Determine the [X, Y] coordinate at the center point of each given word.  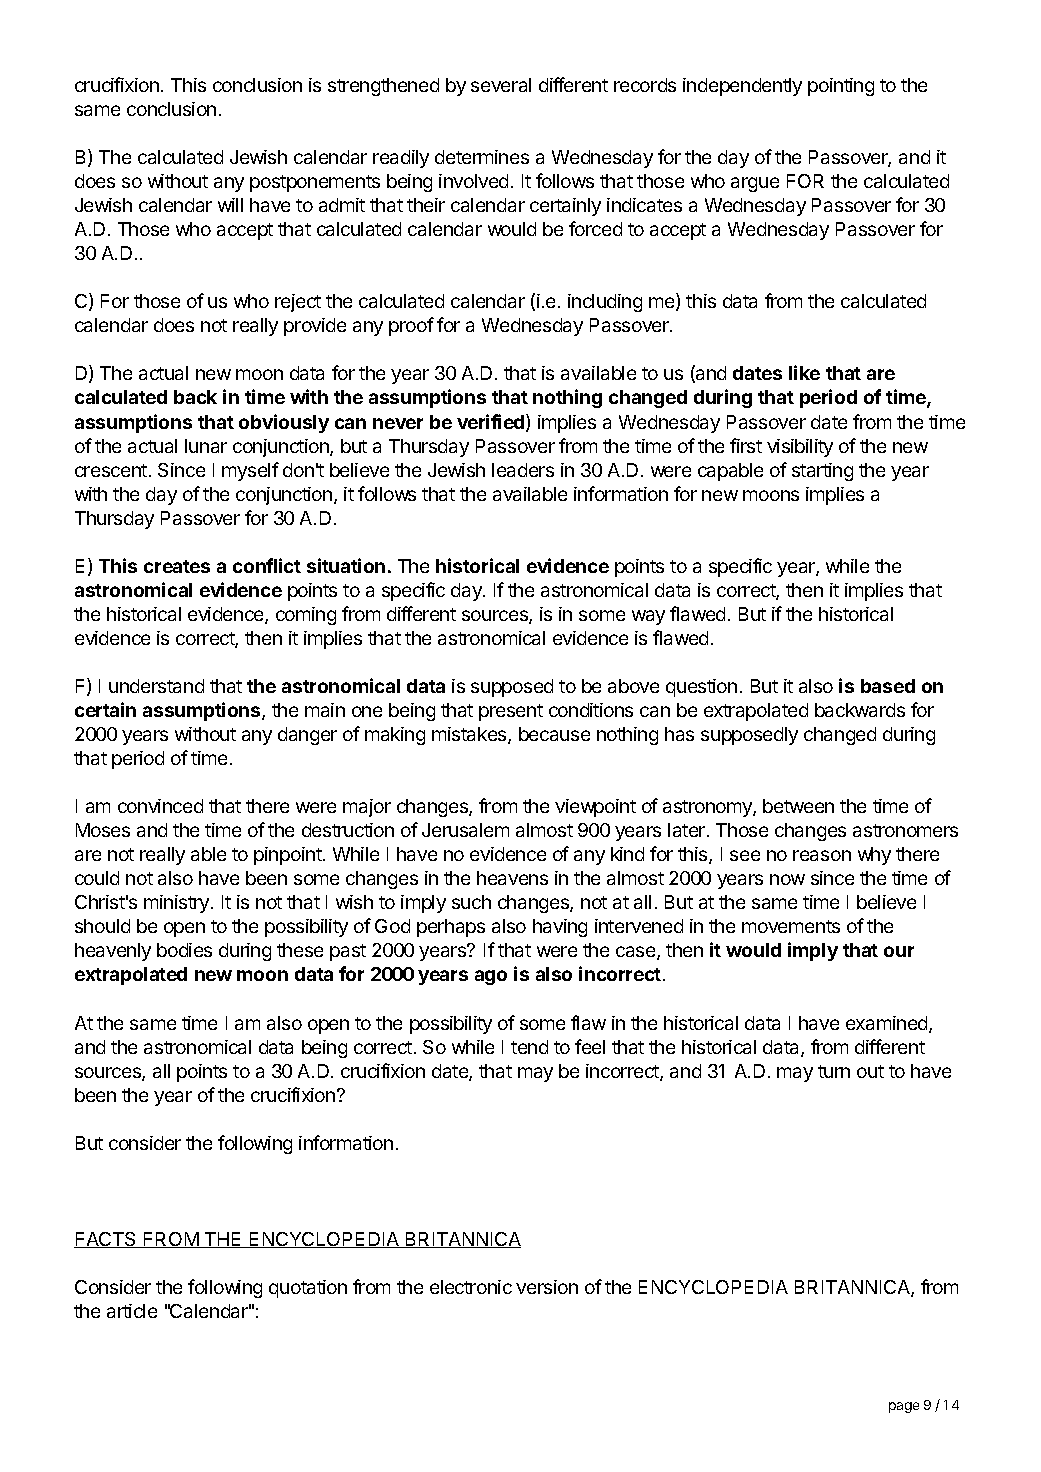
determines [482, 157]
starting [822, 472]
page [904, 1407]
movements [791, 926]
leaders [523, 470]
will [230, 205]
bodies [184, 950]
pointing [841, 87]
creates [177, 566]
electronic [471, 1287]
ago [491, 977]
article [132, 1311]
